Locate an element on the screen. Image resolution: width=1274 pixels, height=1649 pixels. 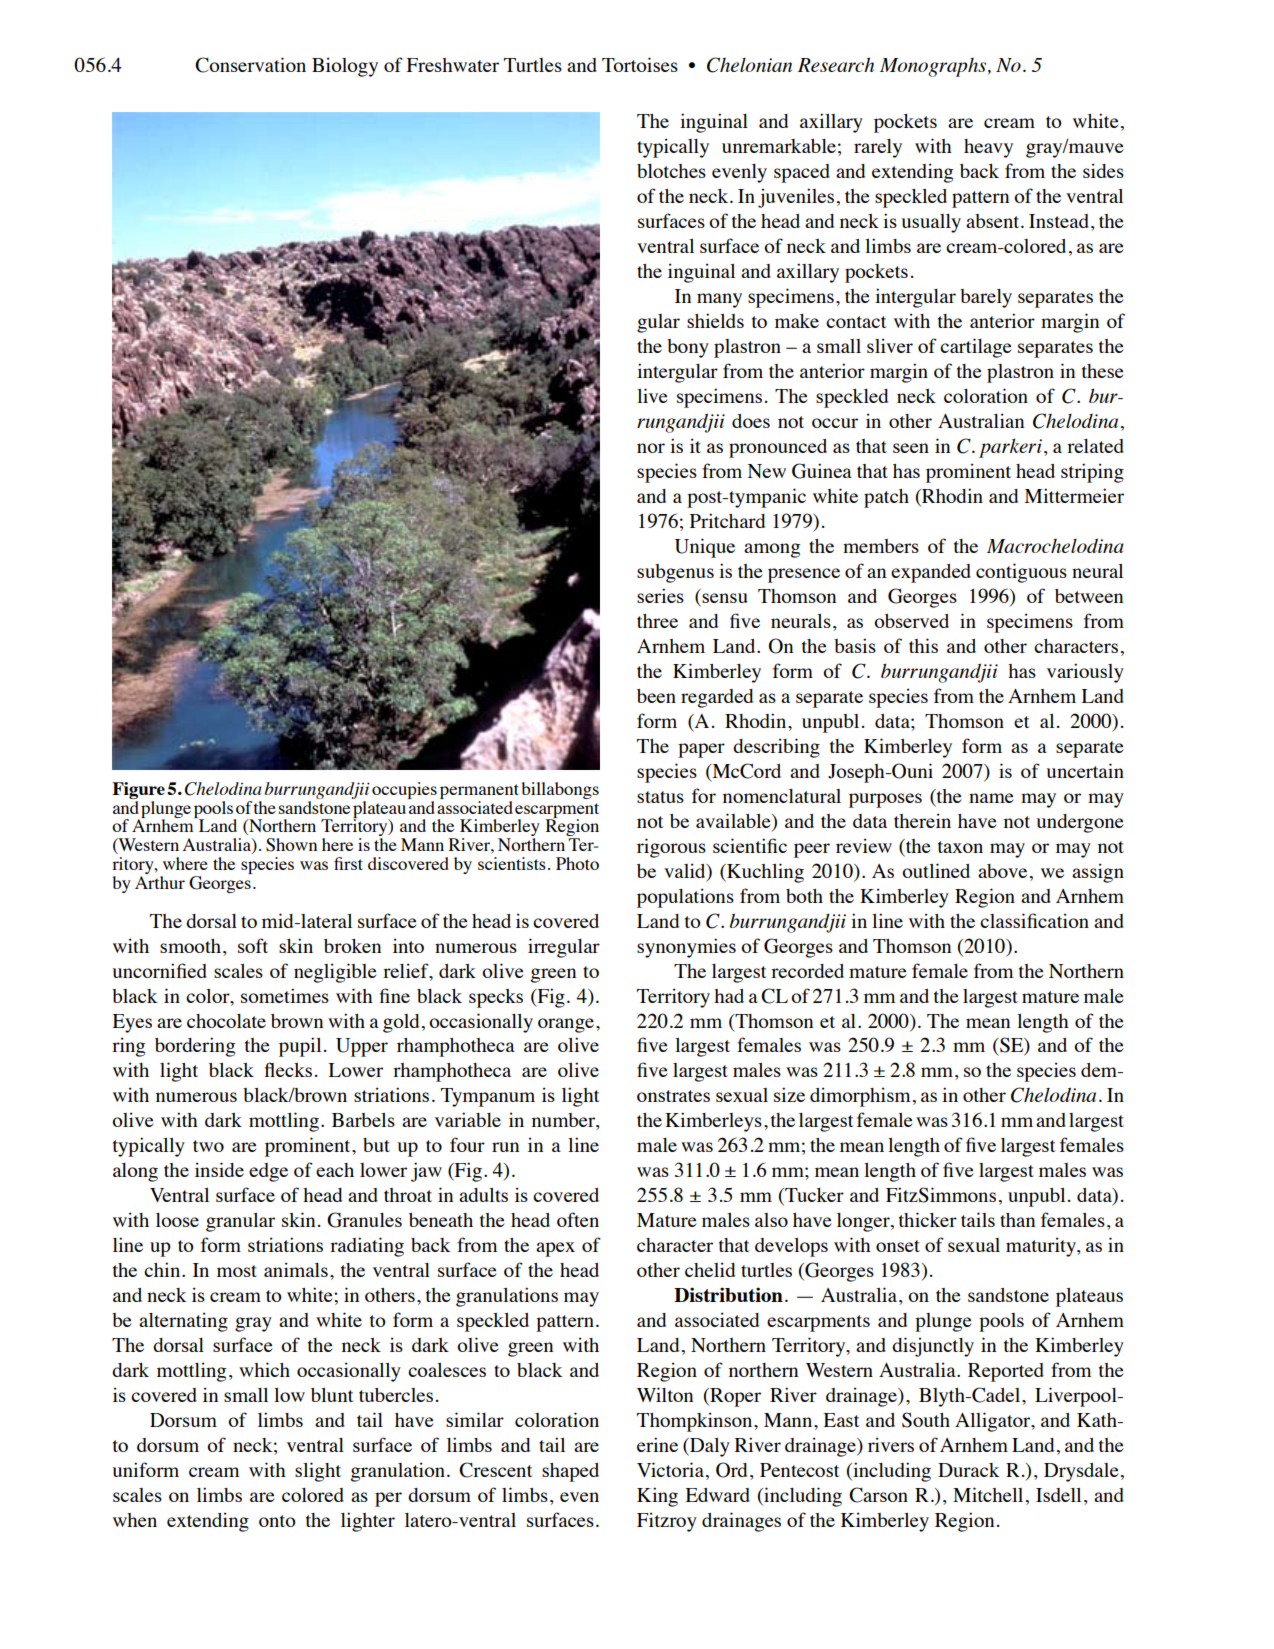
name is located at coordinates (991, 798).
